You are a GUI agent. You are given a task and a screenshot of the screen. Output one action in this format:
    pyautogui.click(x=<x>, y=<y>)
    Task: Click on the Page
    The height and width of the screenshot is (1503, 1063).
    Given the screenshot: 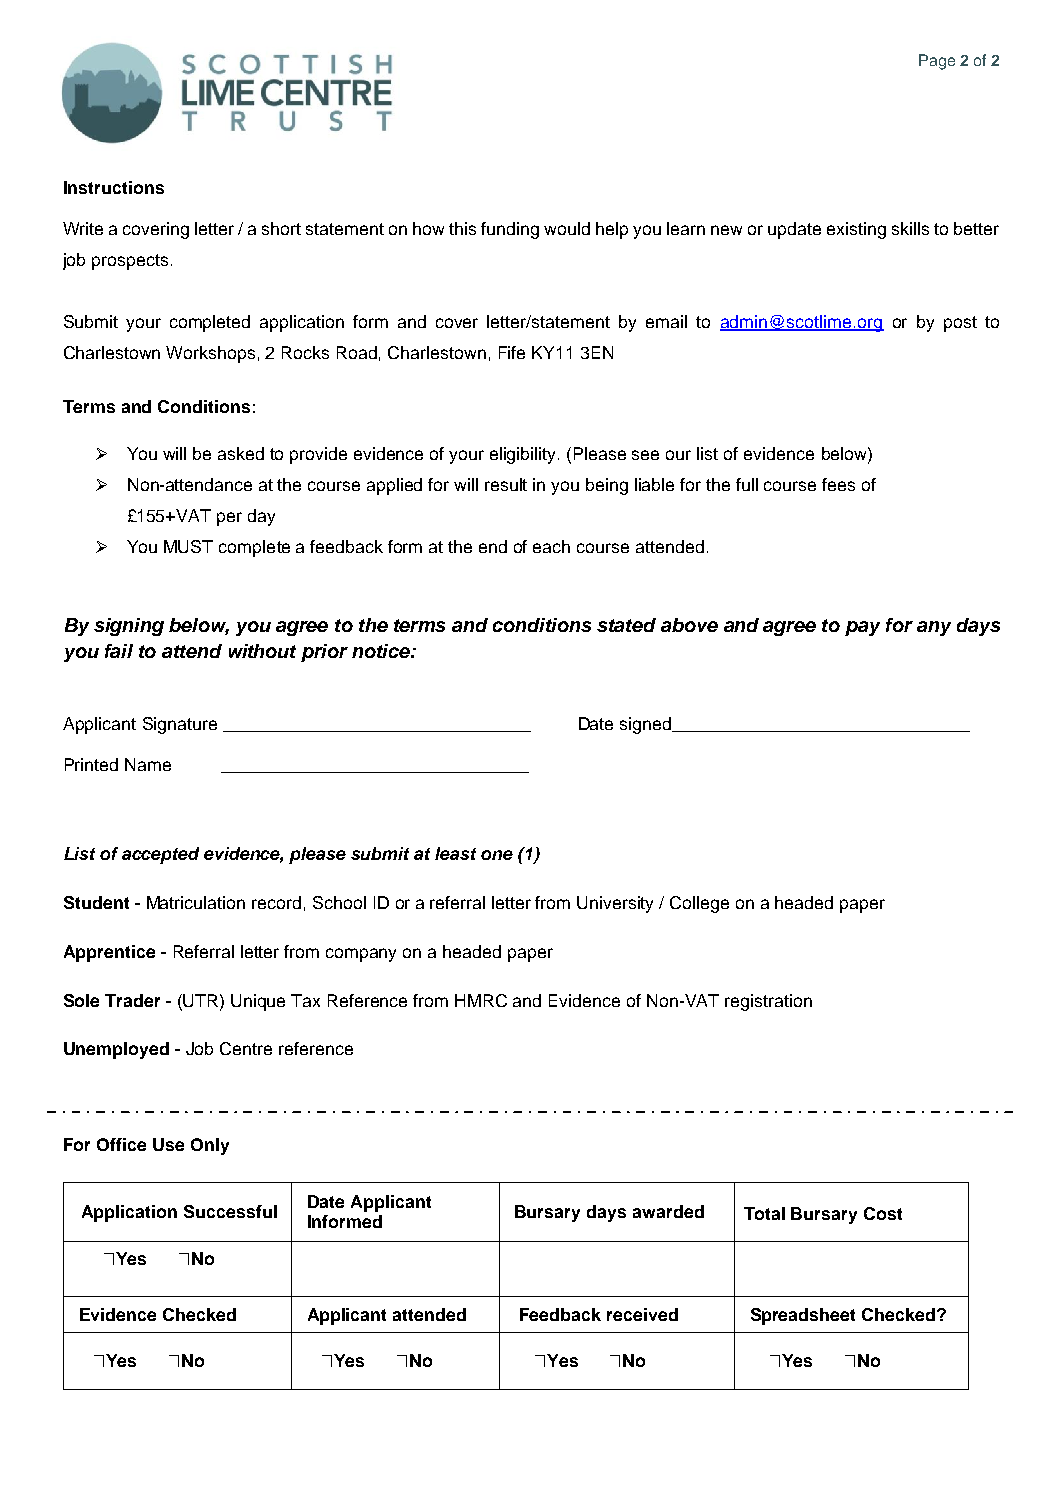 What is the action you would take?
    pyautogui.click(x=937, y=62)
